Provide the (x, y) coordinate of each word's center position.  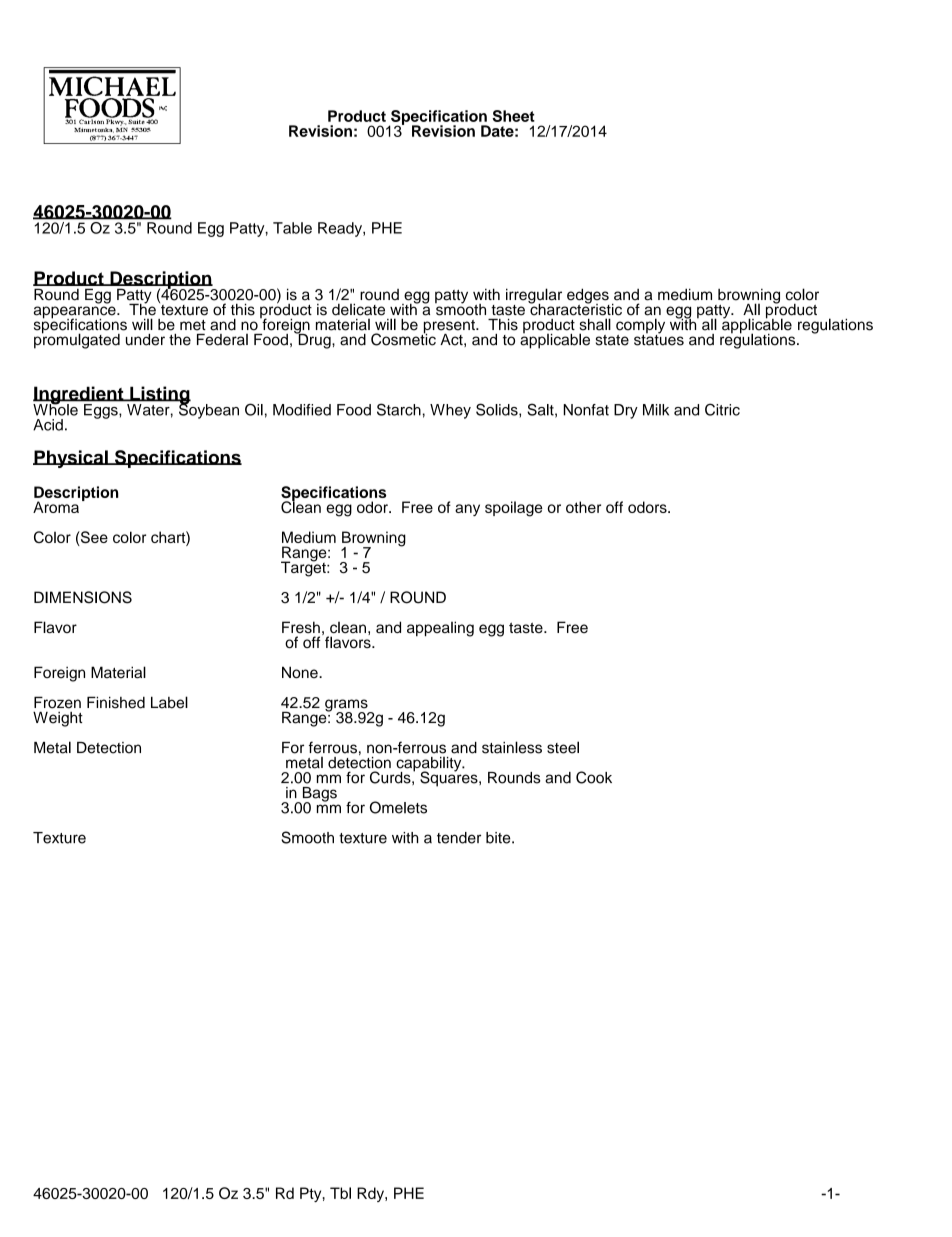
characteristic (575, 308)
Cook (594, 777)
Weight (58, 719)
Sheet (513, 116)
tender (459, 838)
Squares (450, 778)
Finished (116, 702)
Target (304, 568)
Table (292, 228)
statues (659, 339)
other (583, 507)
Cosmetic (403, 338)
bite (499, 838)
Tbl (340, 1193)
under (145, 340)
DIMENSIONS (83, 597)
